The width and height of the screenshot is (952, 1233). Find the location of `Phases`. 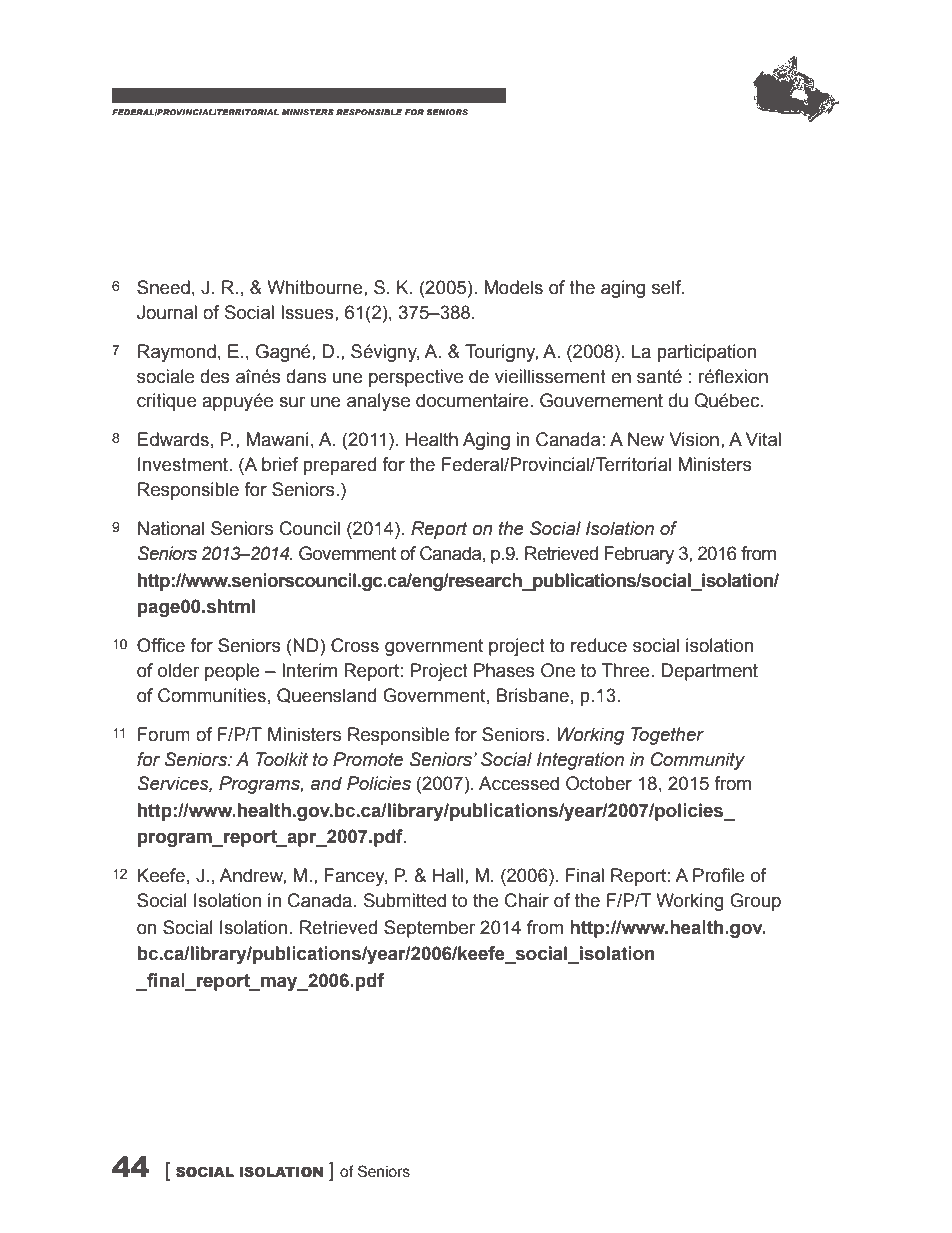

Phases is located at coordinates (504, 670).
